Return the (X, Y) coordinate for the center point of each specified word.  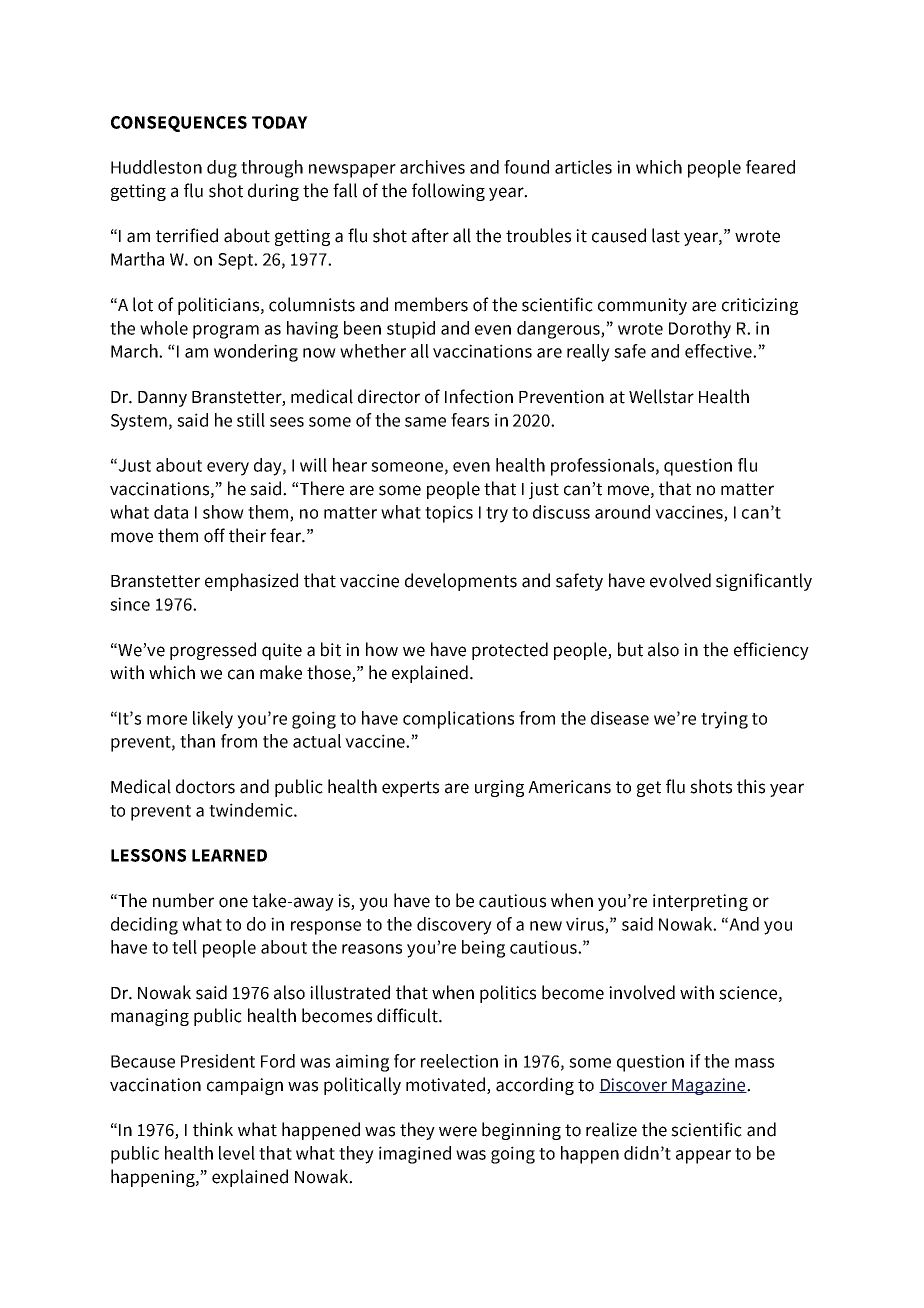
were (458, 1131)
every (228, 469)
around (622, 512)
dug (222, 169)
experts (410, 789)
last (666, 235)
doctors (205, 786)
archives (432, 167)
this (751, 786)
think (213, 1129)
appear (703, 1157)
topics (449, 514)
